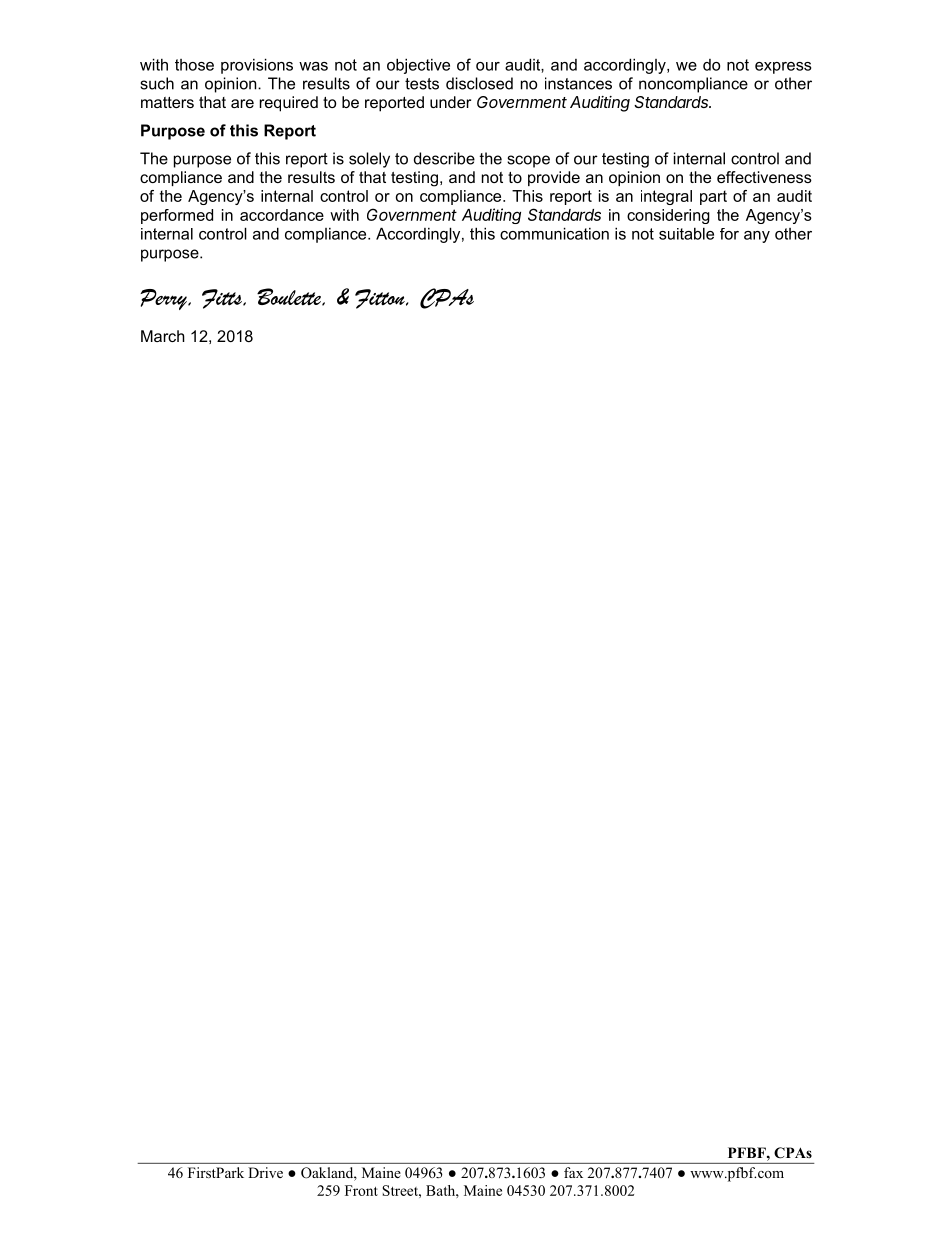 This image has height=1233, width=952. Describe the element at coordinates (573, 1172) in the image. I see `fax` at that location.
